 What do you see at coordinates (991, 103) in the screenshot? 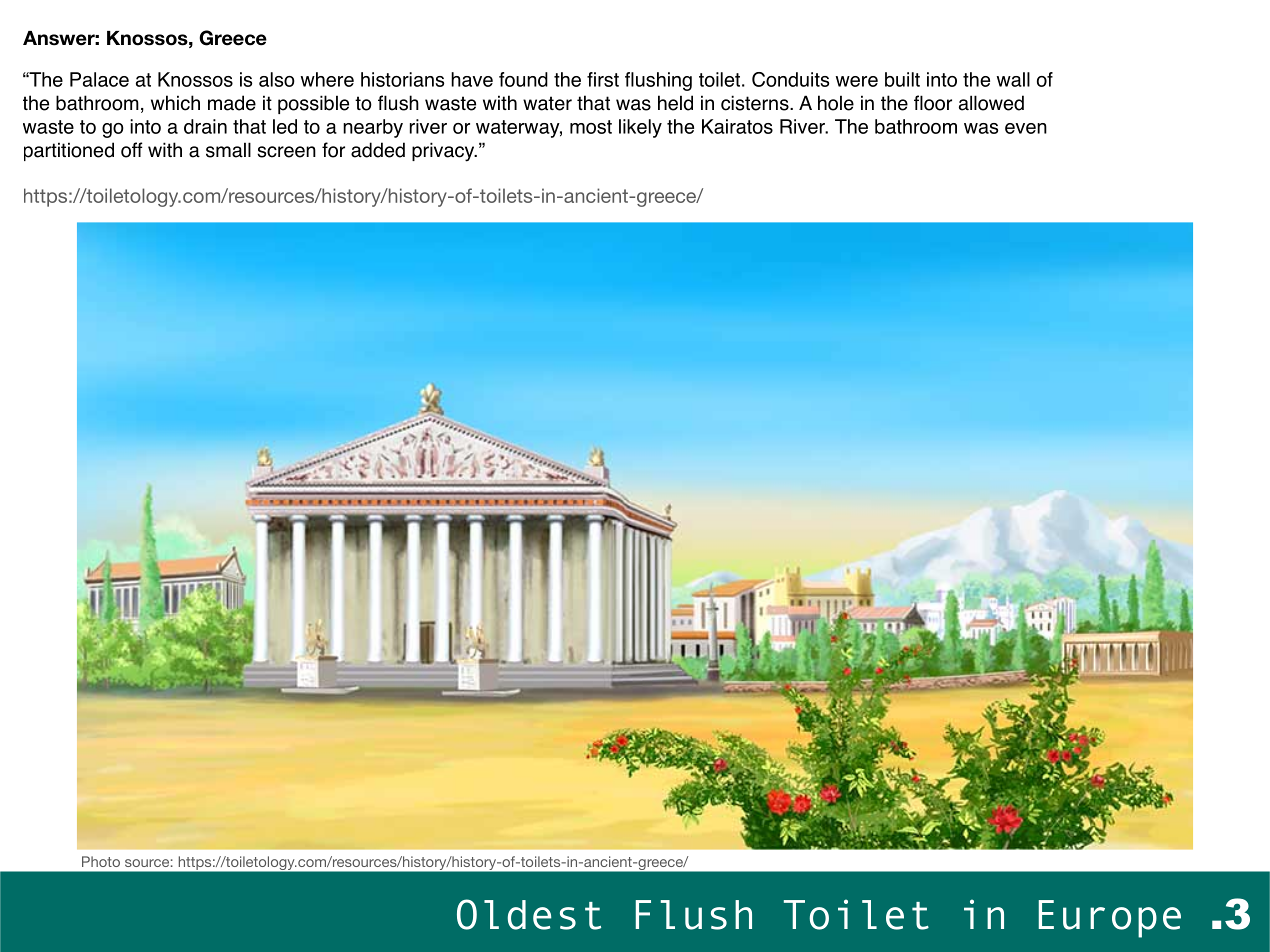
I see `allowed` at bounding box center [991, 103].
